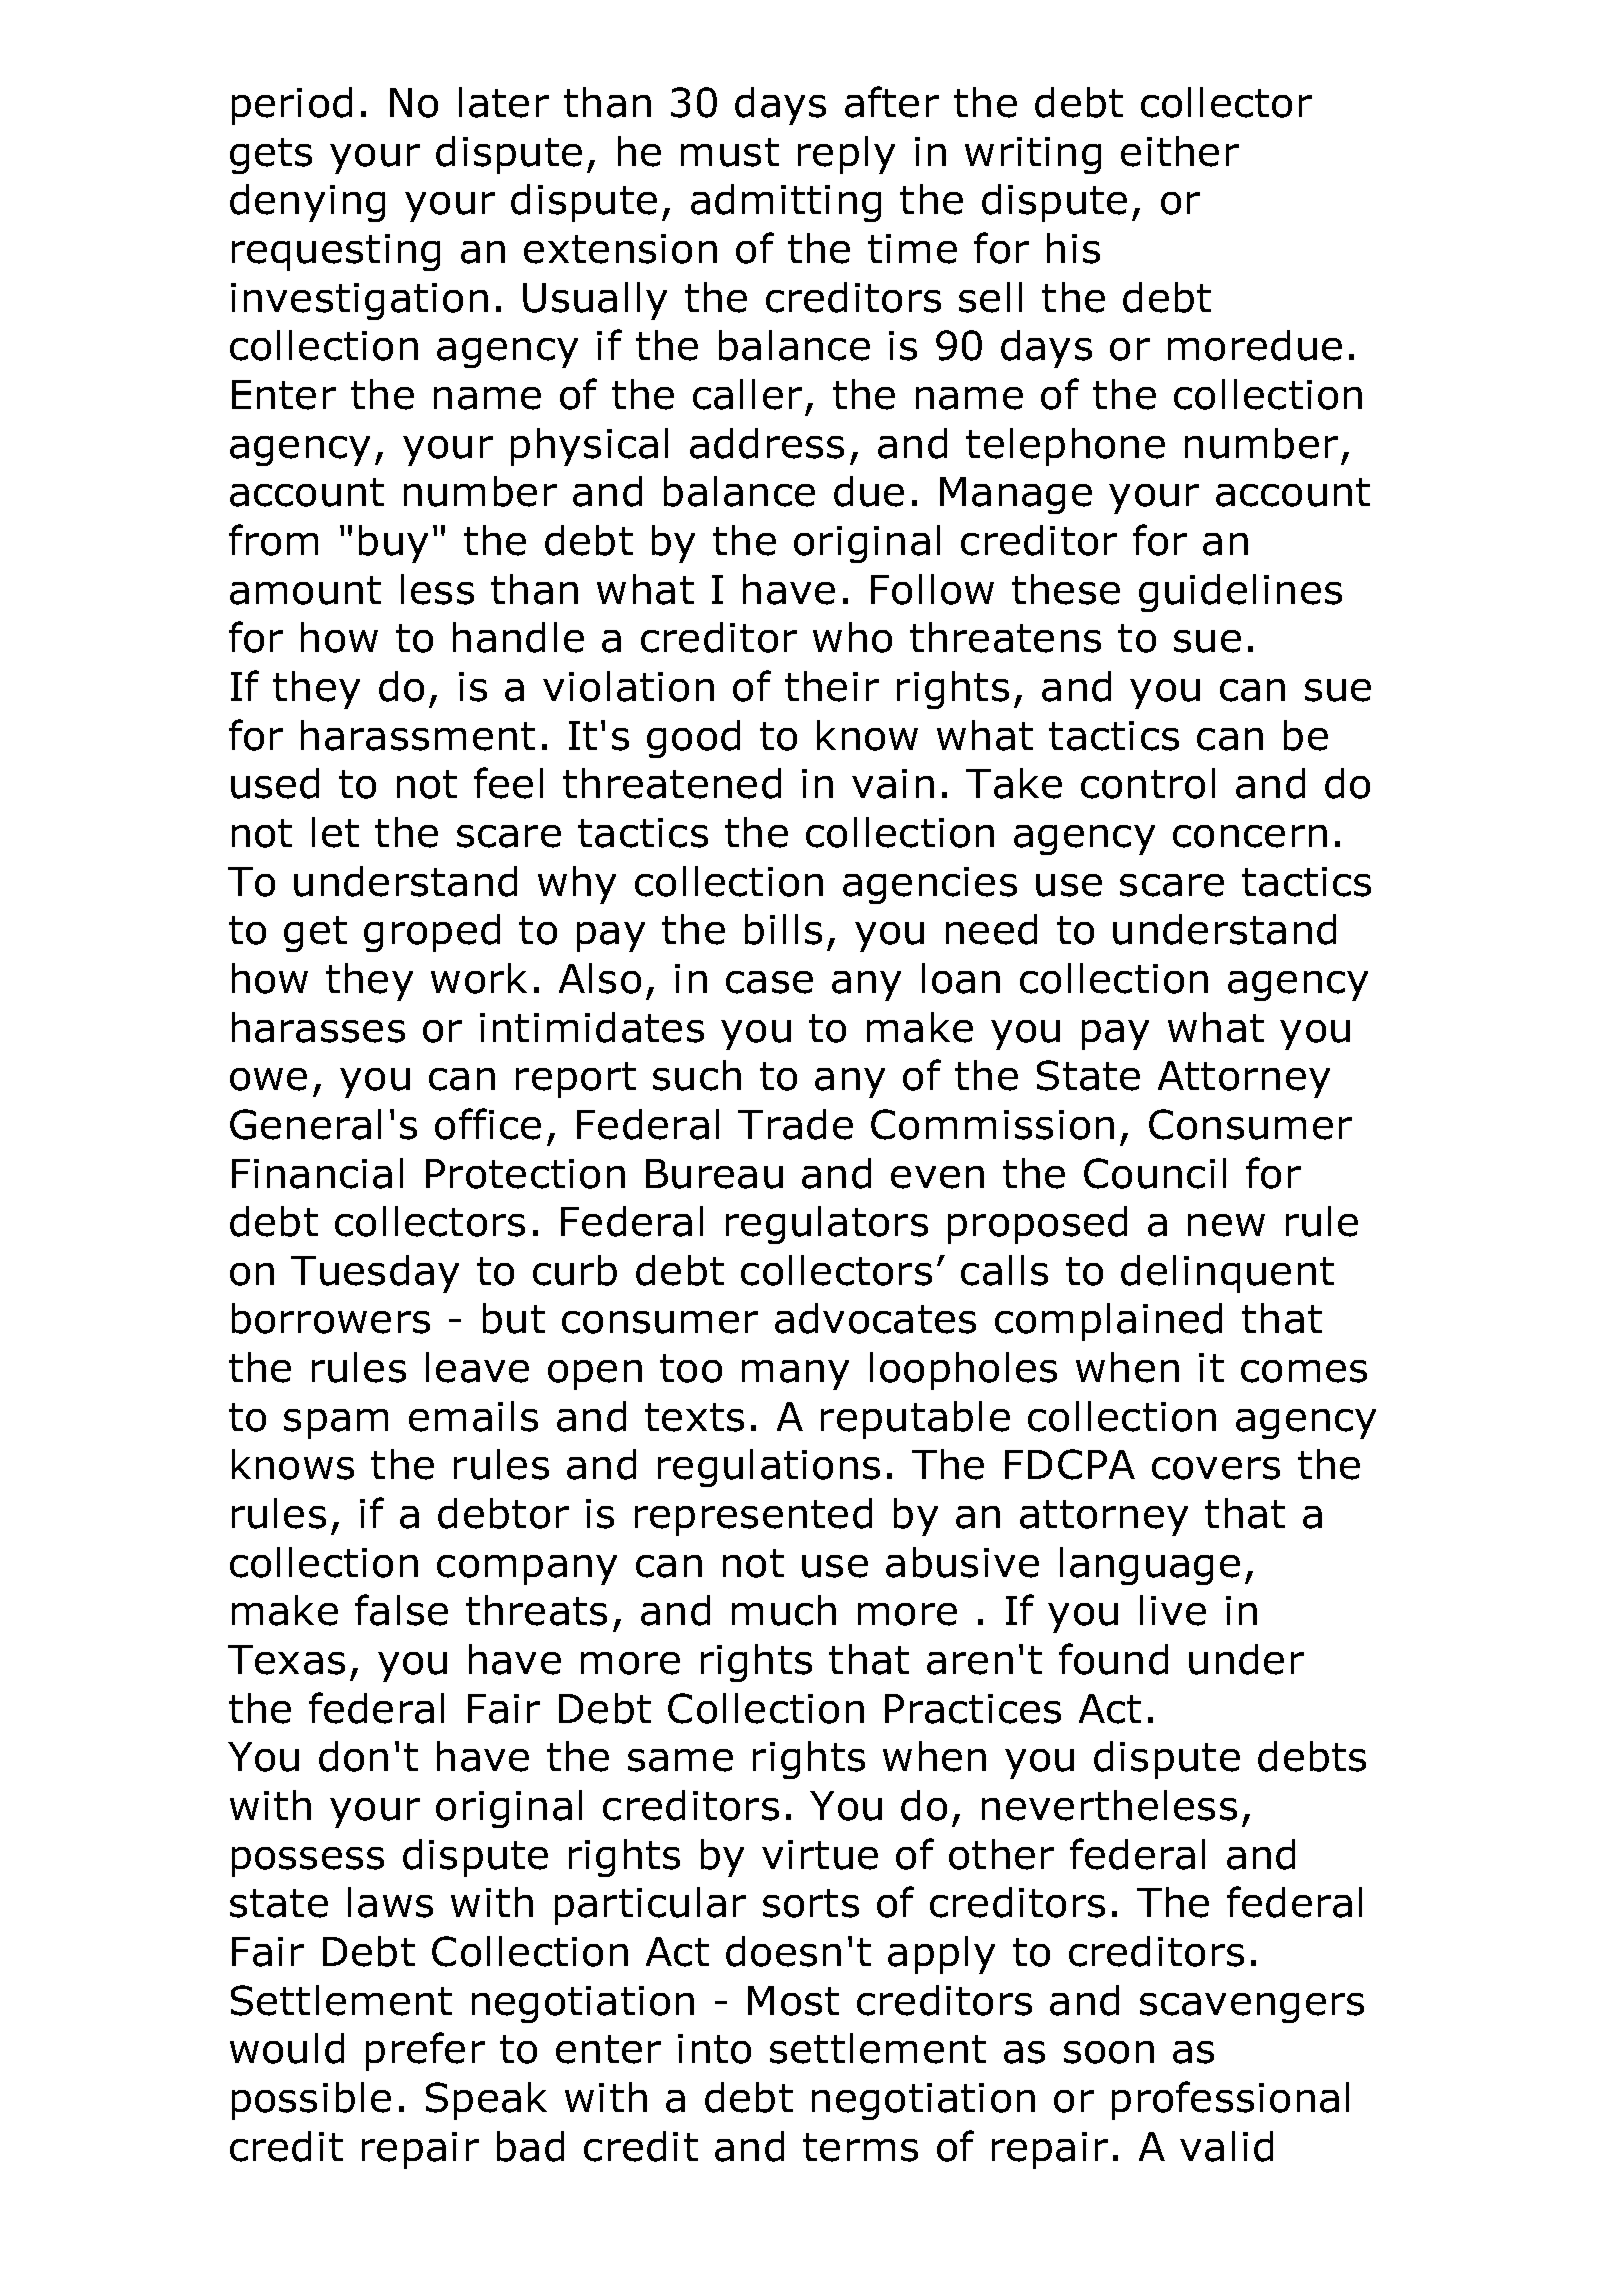 The height and width of the screenshot is (2276, 1608). Describe the element at coordinates (307, 203) in the screenshot. I see `denying` at that location.
